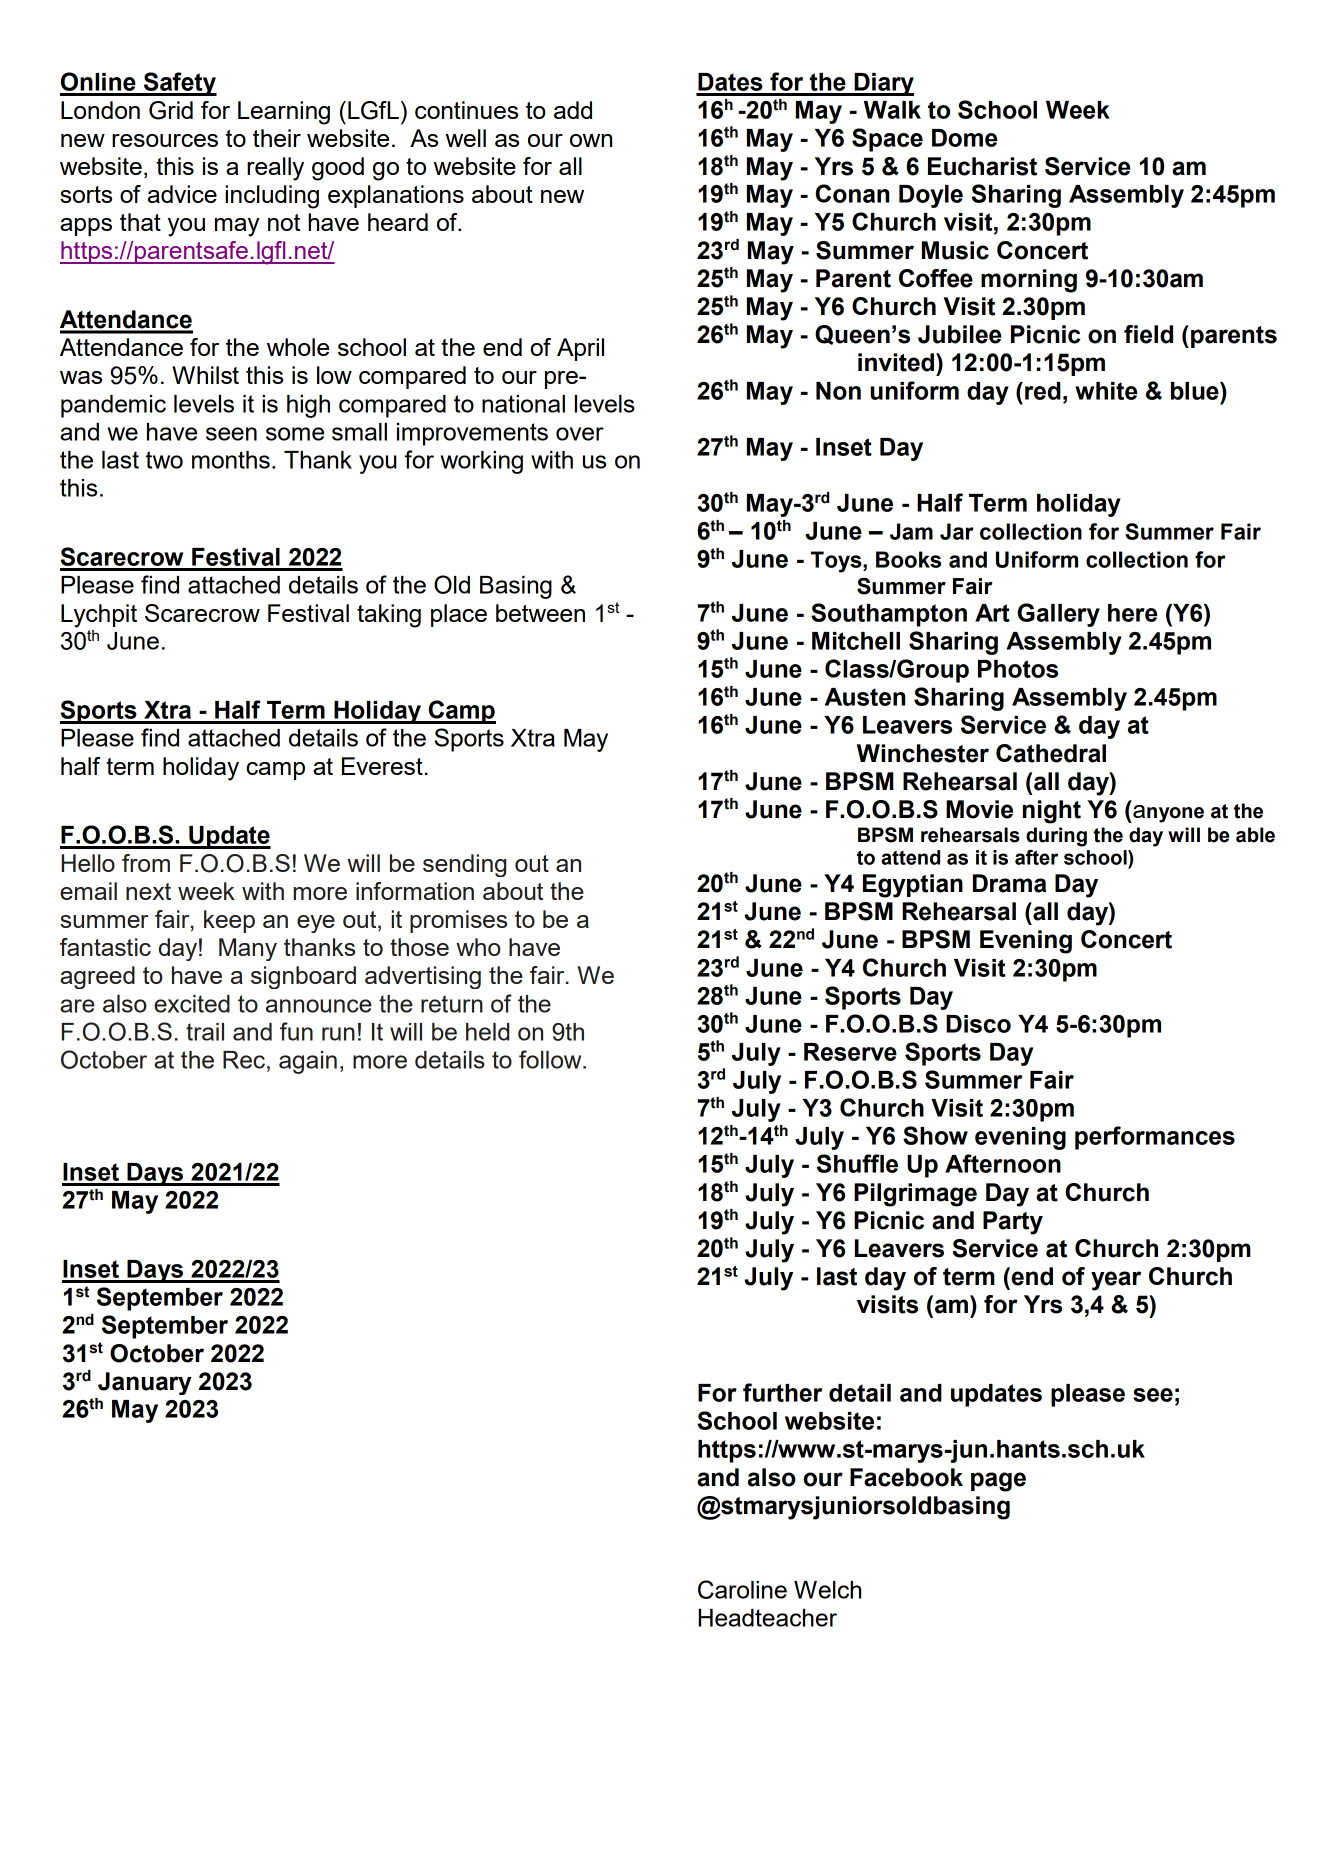 Image resolution: width=1322 pixels, height=1869 pixels. I want to click on their, so click(277, 138).
